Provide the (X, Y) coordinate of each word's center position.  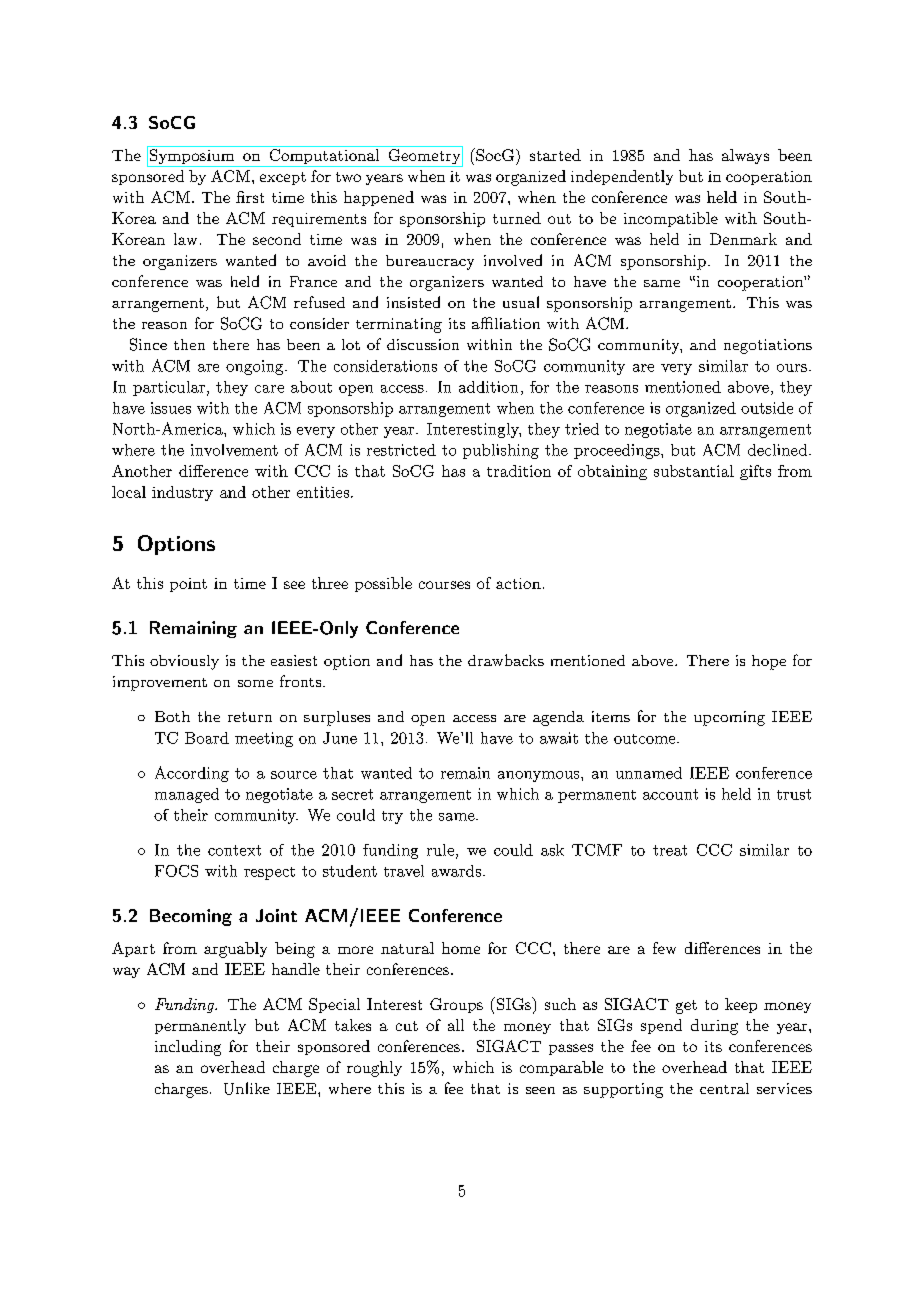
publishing (501, 451)
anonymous (540, 776)
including (188, 1048)
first (250, 197)
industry (182, 493)
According (192, 774)
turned (517, 218)
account (670, 794)
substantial (694, 471)
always (745, 156)
